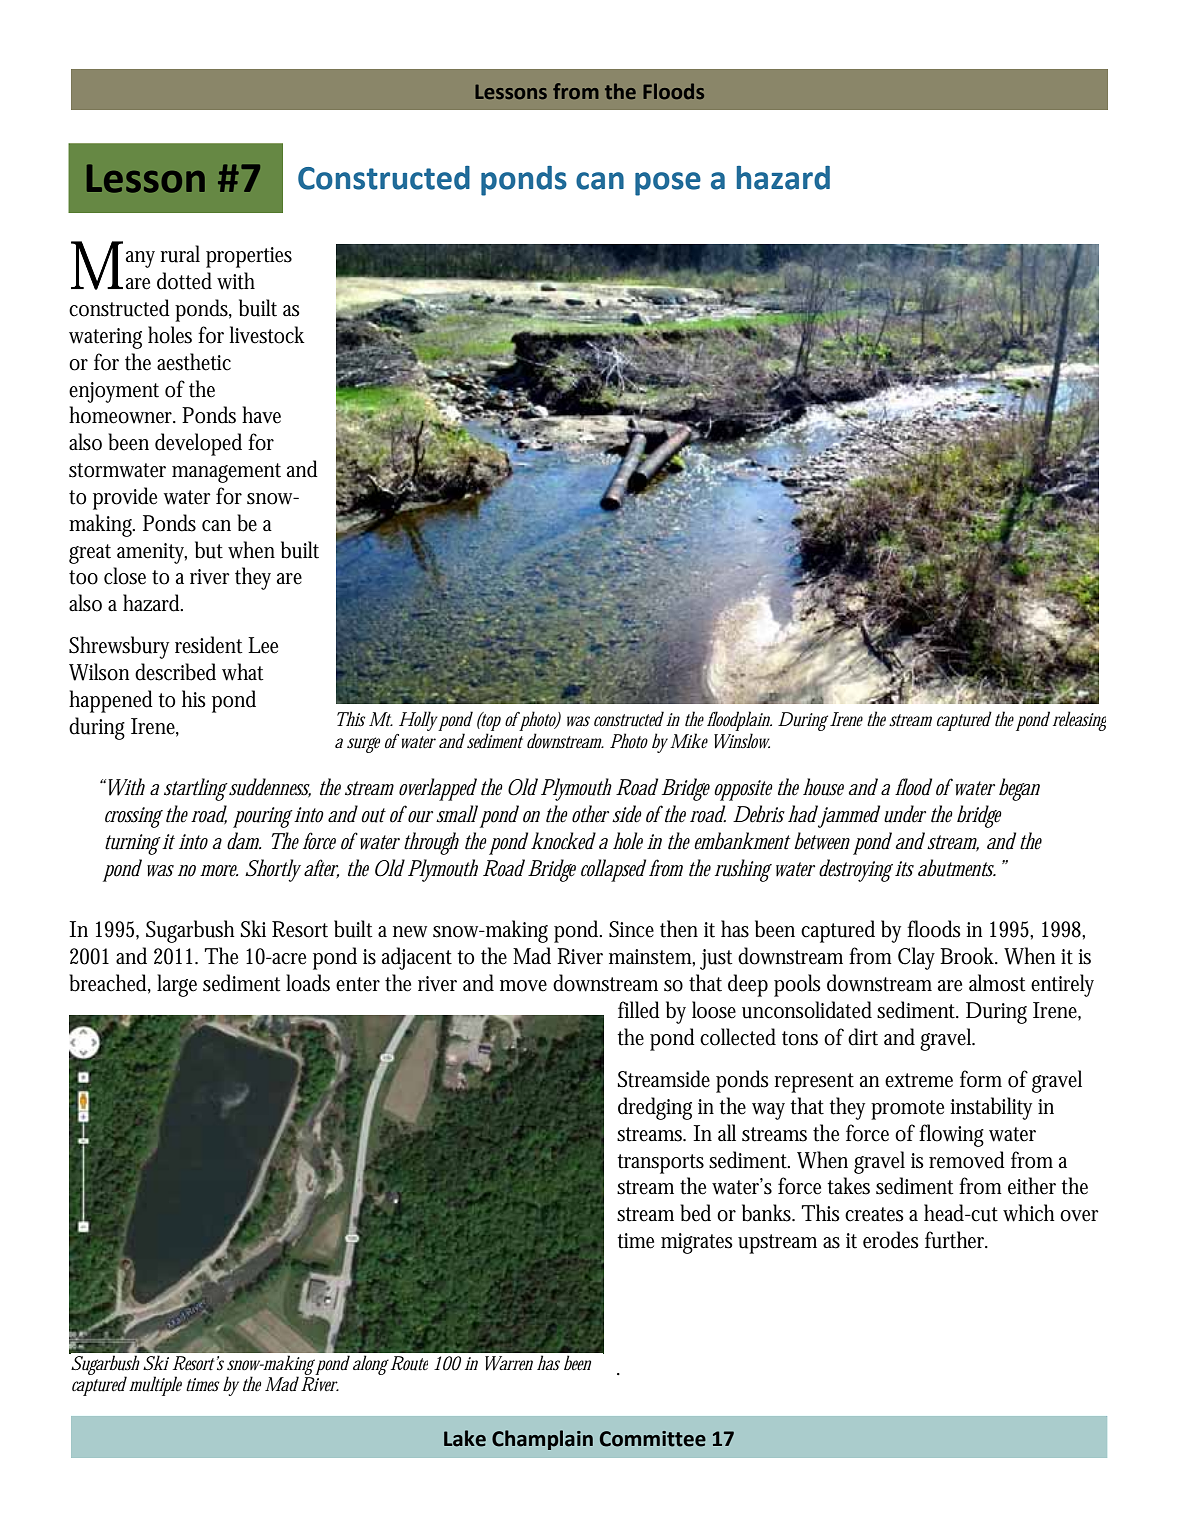 The width and height of the screenshot is (1177, 1523). Describe the element at coordinates (668, 184) in the screenshot. I see `pose` at that location.
